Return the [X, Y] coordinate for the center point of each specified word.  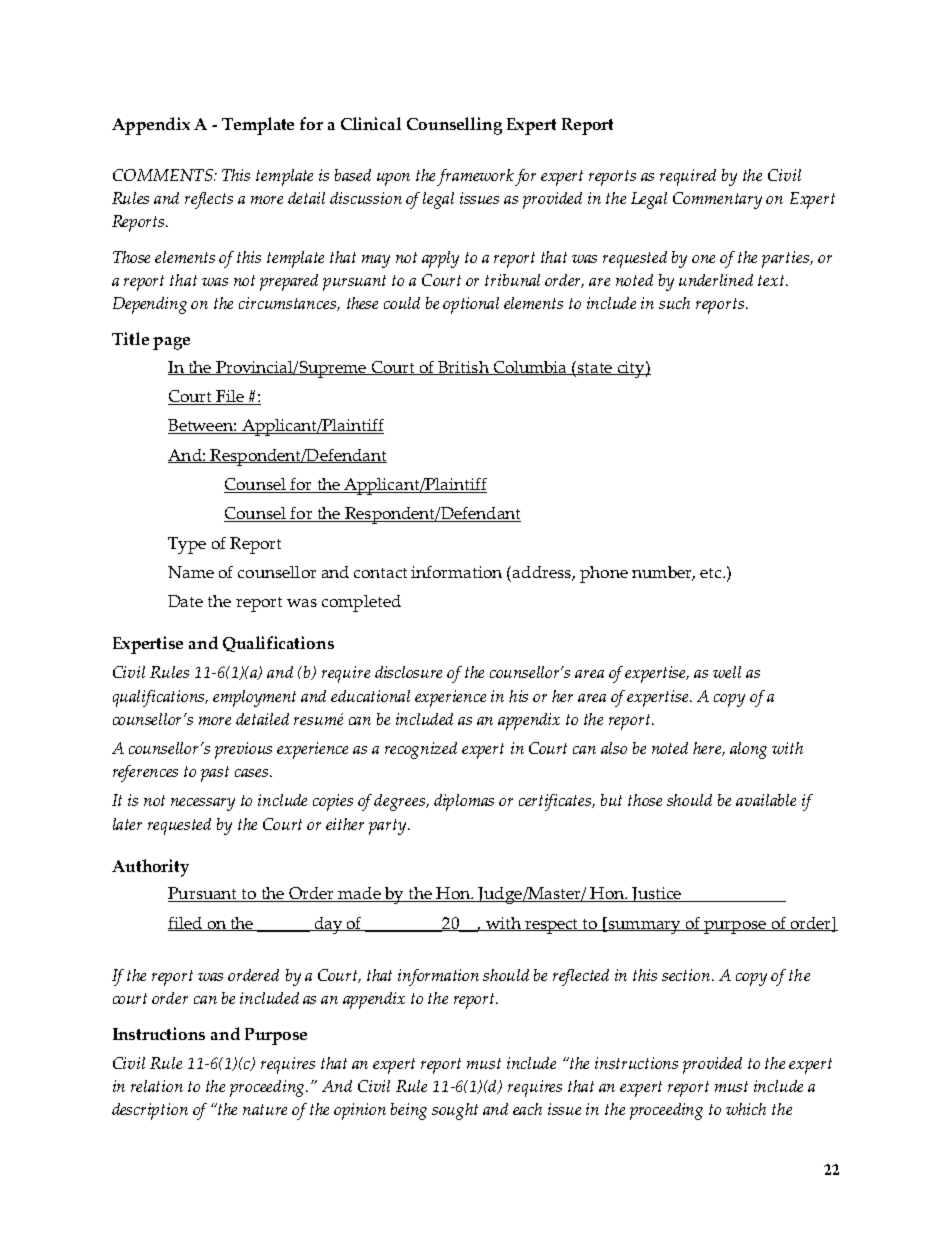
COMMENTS [164, 175]
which [746, 1109]
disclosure [408, 672]
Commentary [717, 200]
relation [157, 1086]
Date [185, 601]
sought [455, 1111]
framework [476, 177]
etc [712, 573]
